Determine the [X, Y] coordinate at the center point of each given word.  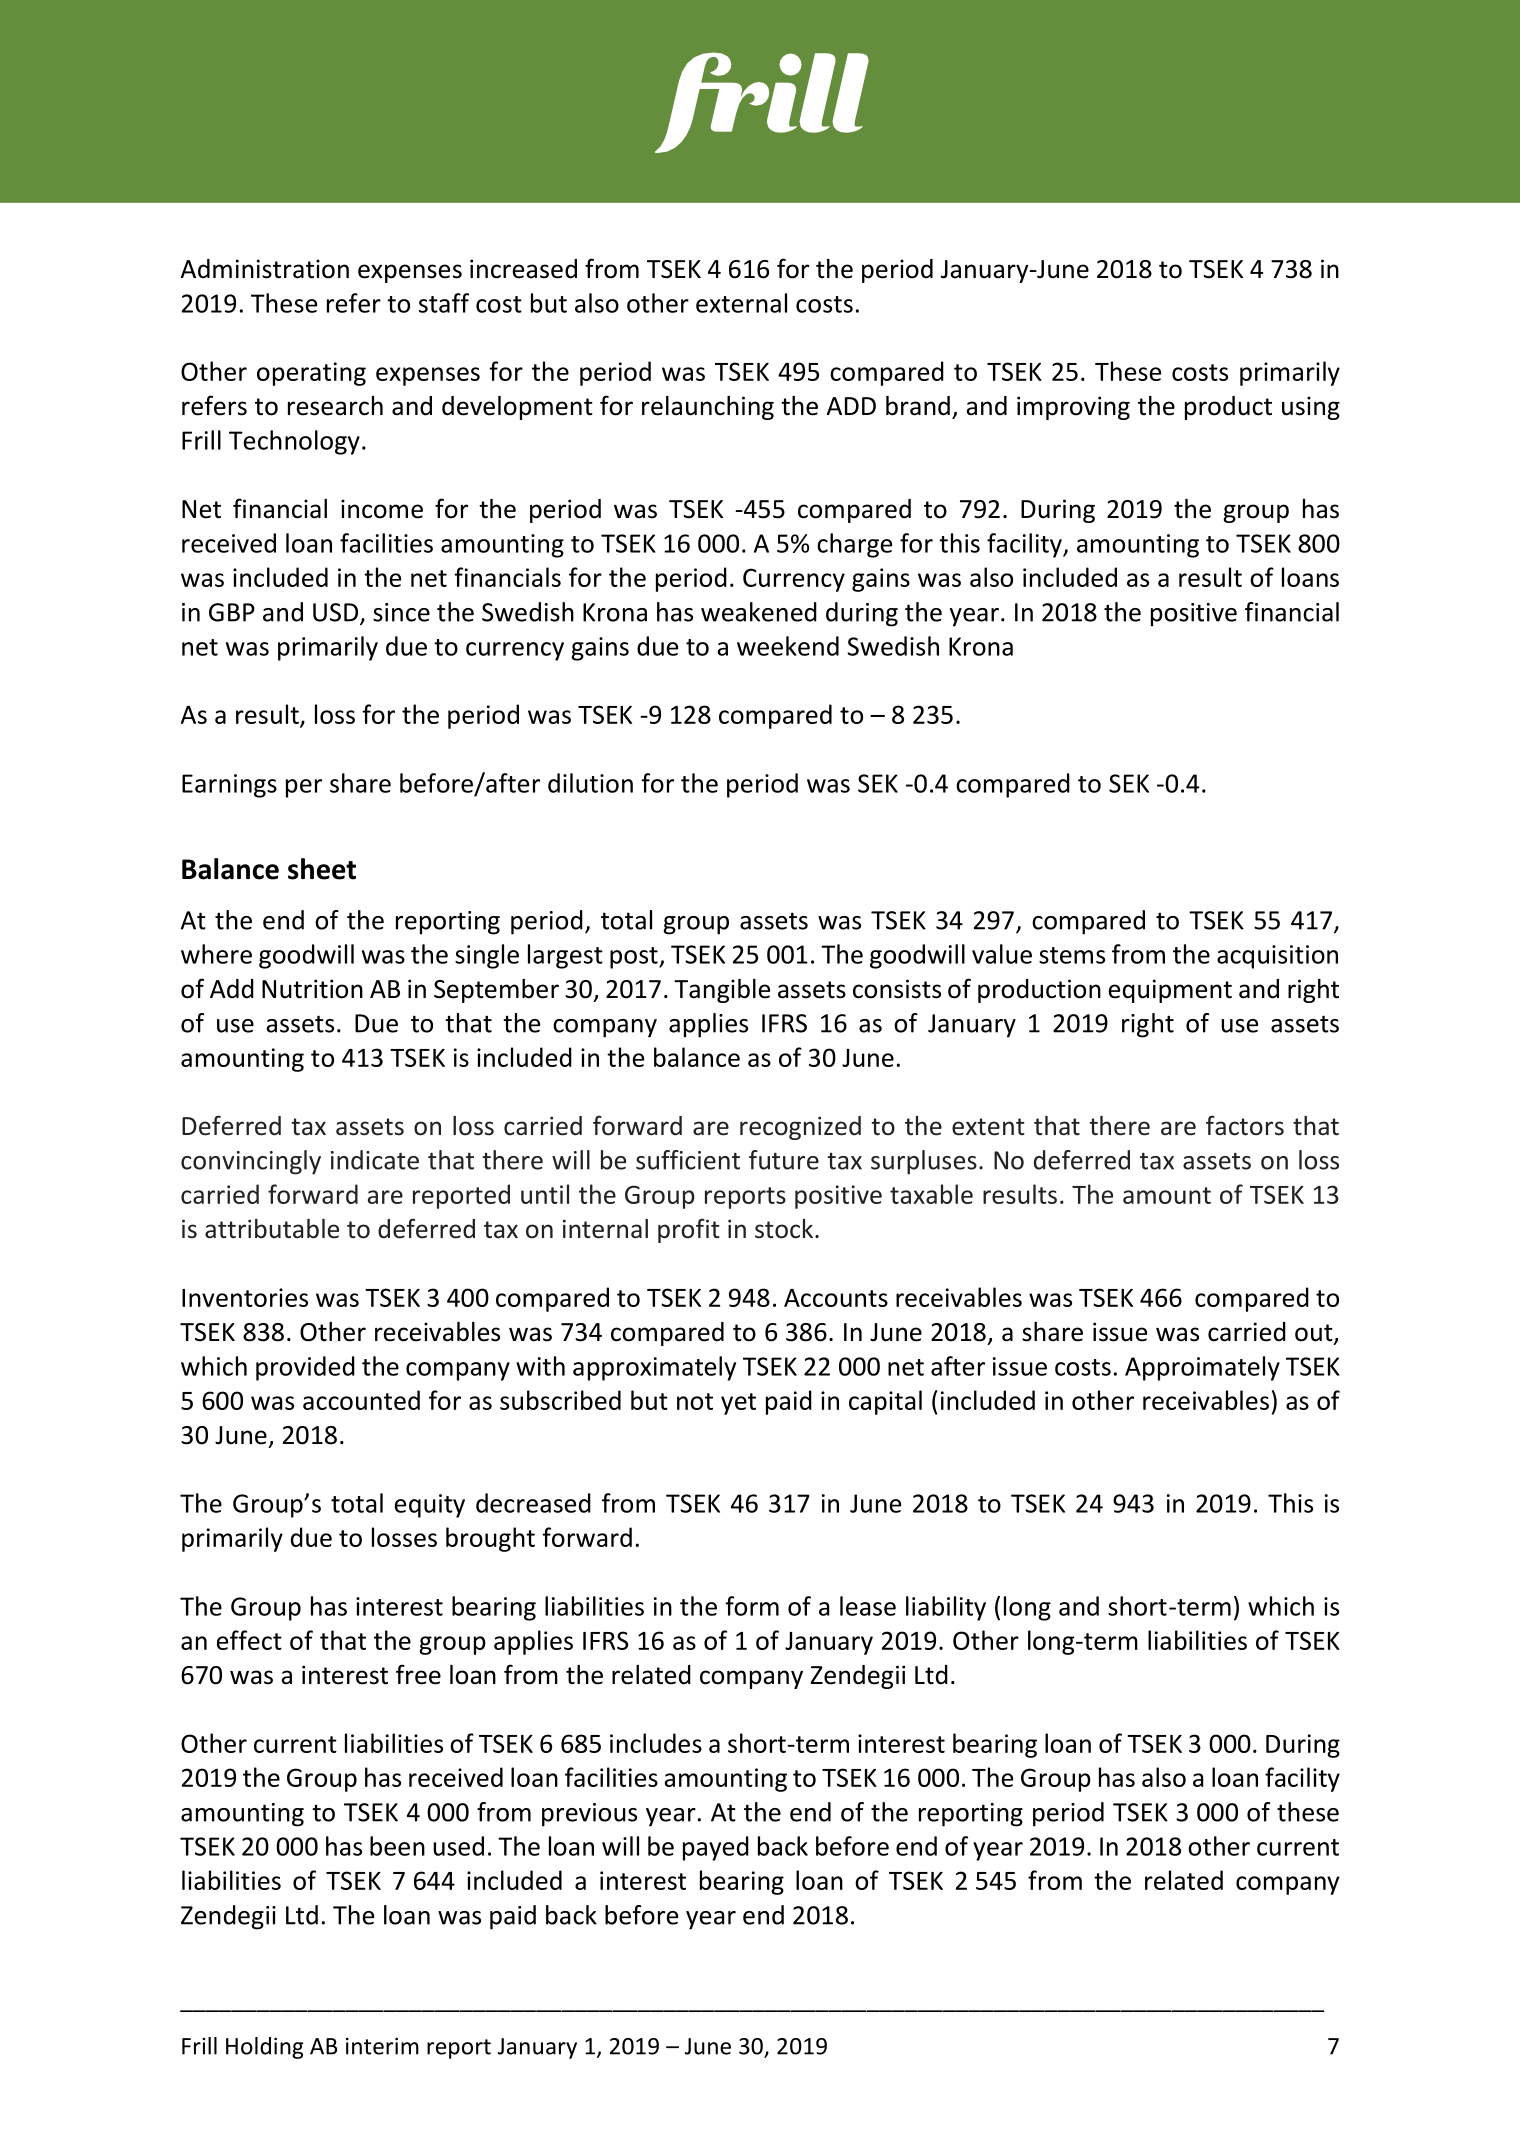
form [752, 1606]
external [741, 303]
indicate [375, 1160]
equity [430, 1506]
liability [946, 1608]
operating [311, 374]
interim [382, 2046]
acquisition [1277, 957]
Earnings [229, 786]
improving [1073, 408]
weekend [788, 646]
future [784, 1160]
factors [1245, 1125]
